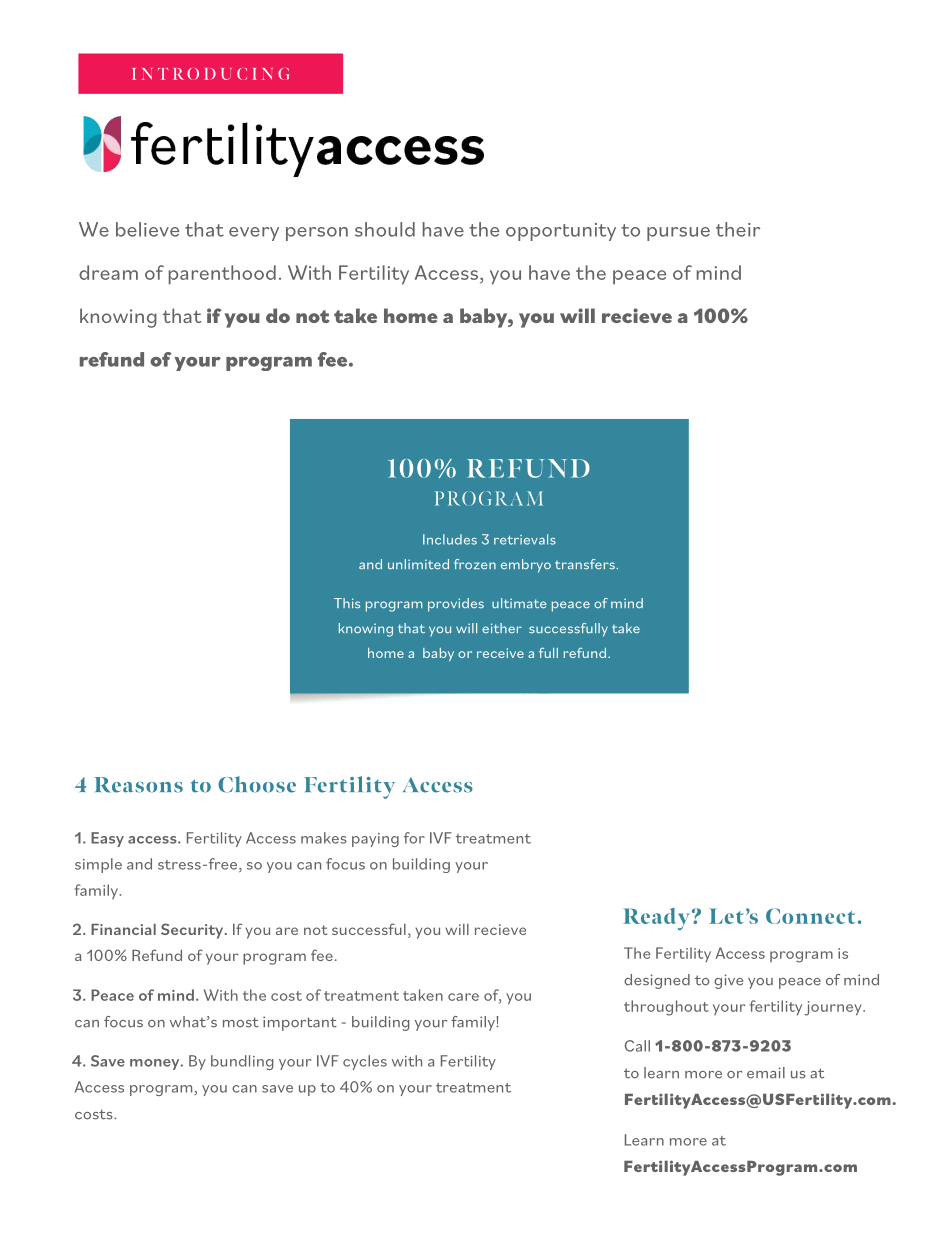 Image resolution: width=952 pixels, height=1233 pixels. Describe the element at coordinates (347, 603) in the screenshot. I see `This` at that location.
